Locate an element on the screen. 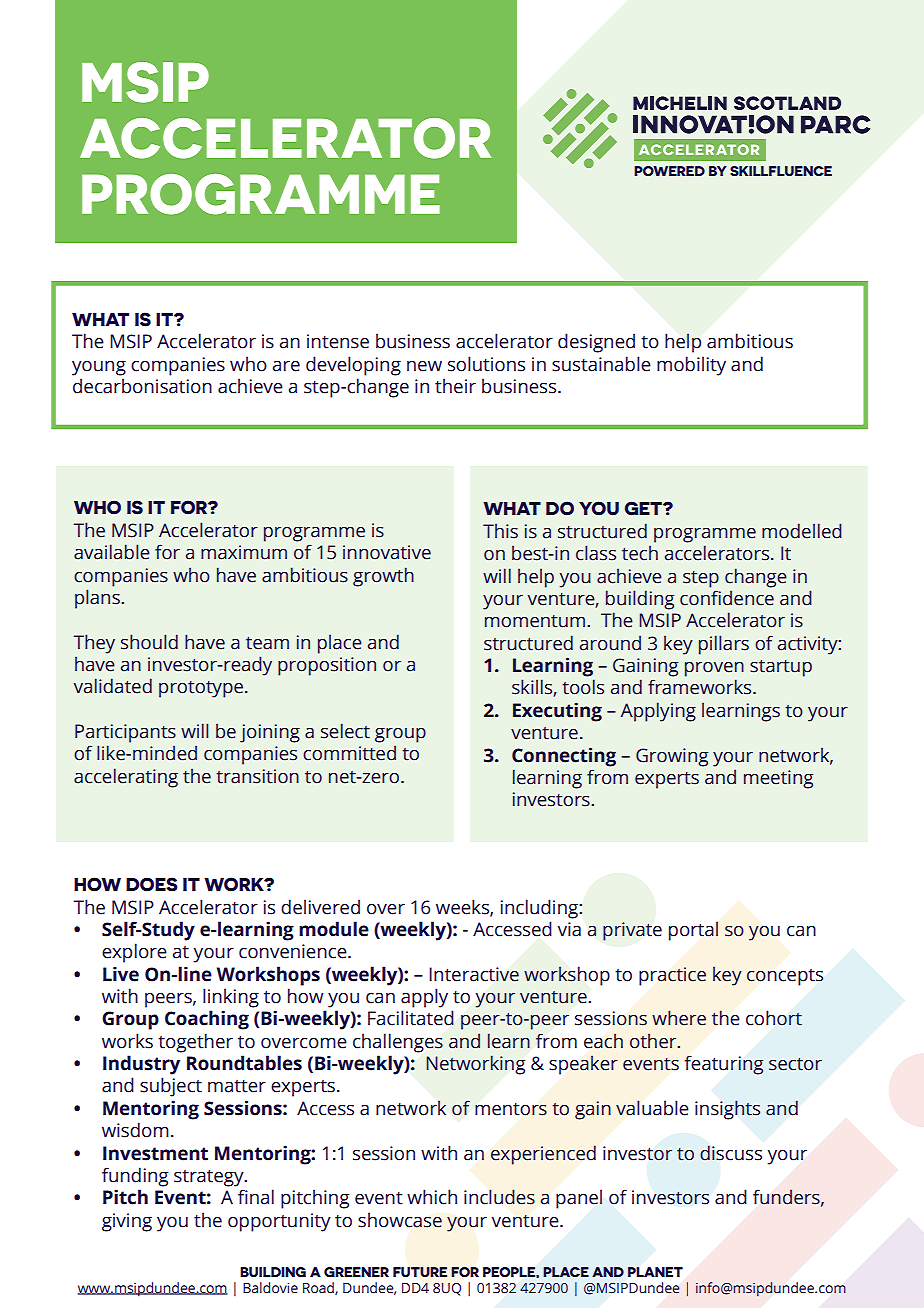 Image resolution: width=924 pixels, height=1308 pixels. intense is located at coordinates (338, 341).
